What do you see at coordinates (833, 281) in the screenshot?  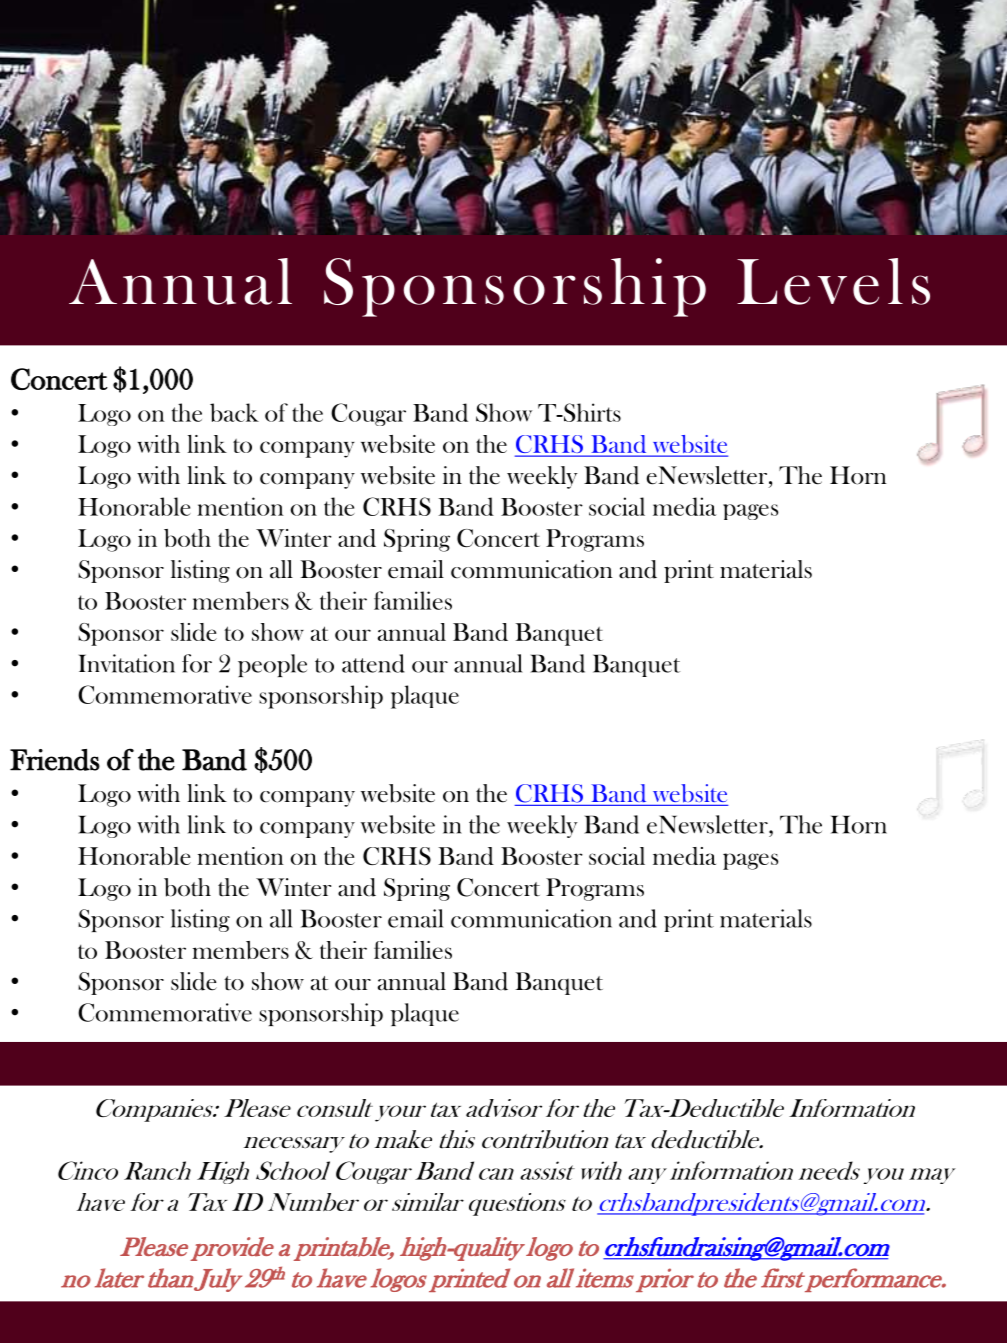 I see `Levels` at bounding box center [833, 281].
